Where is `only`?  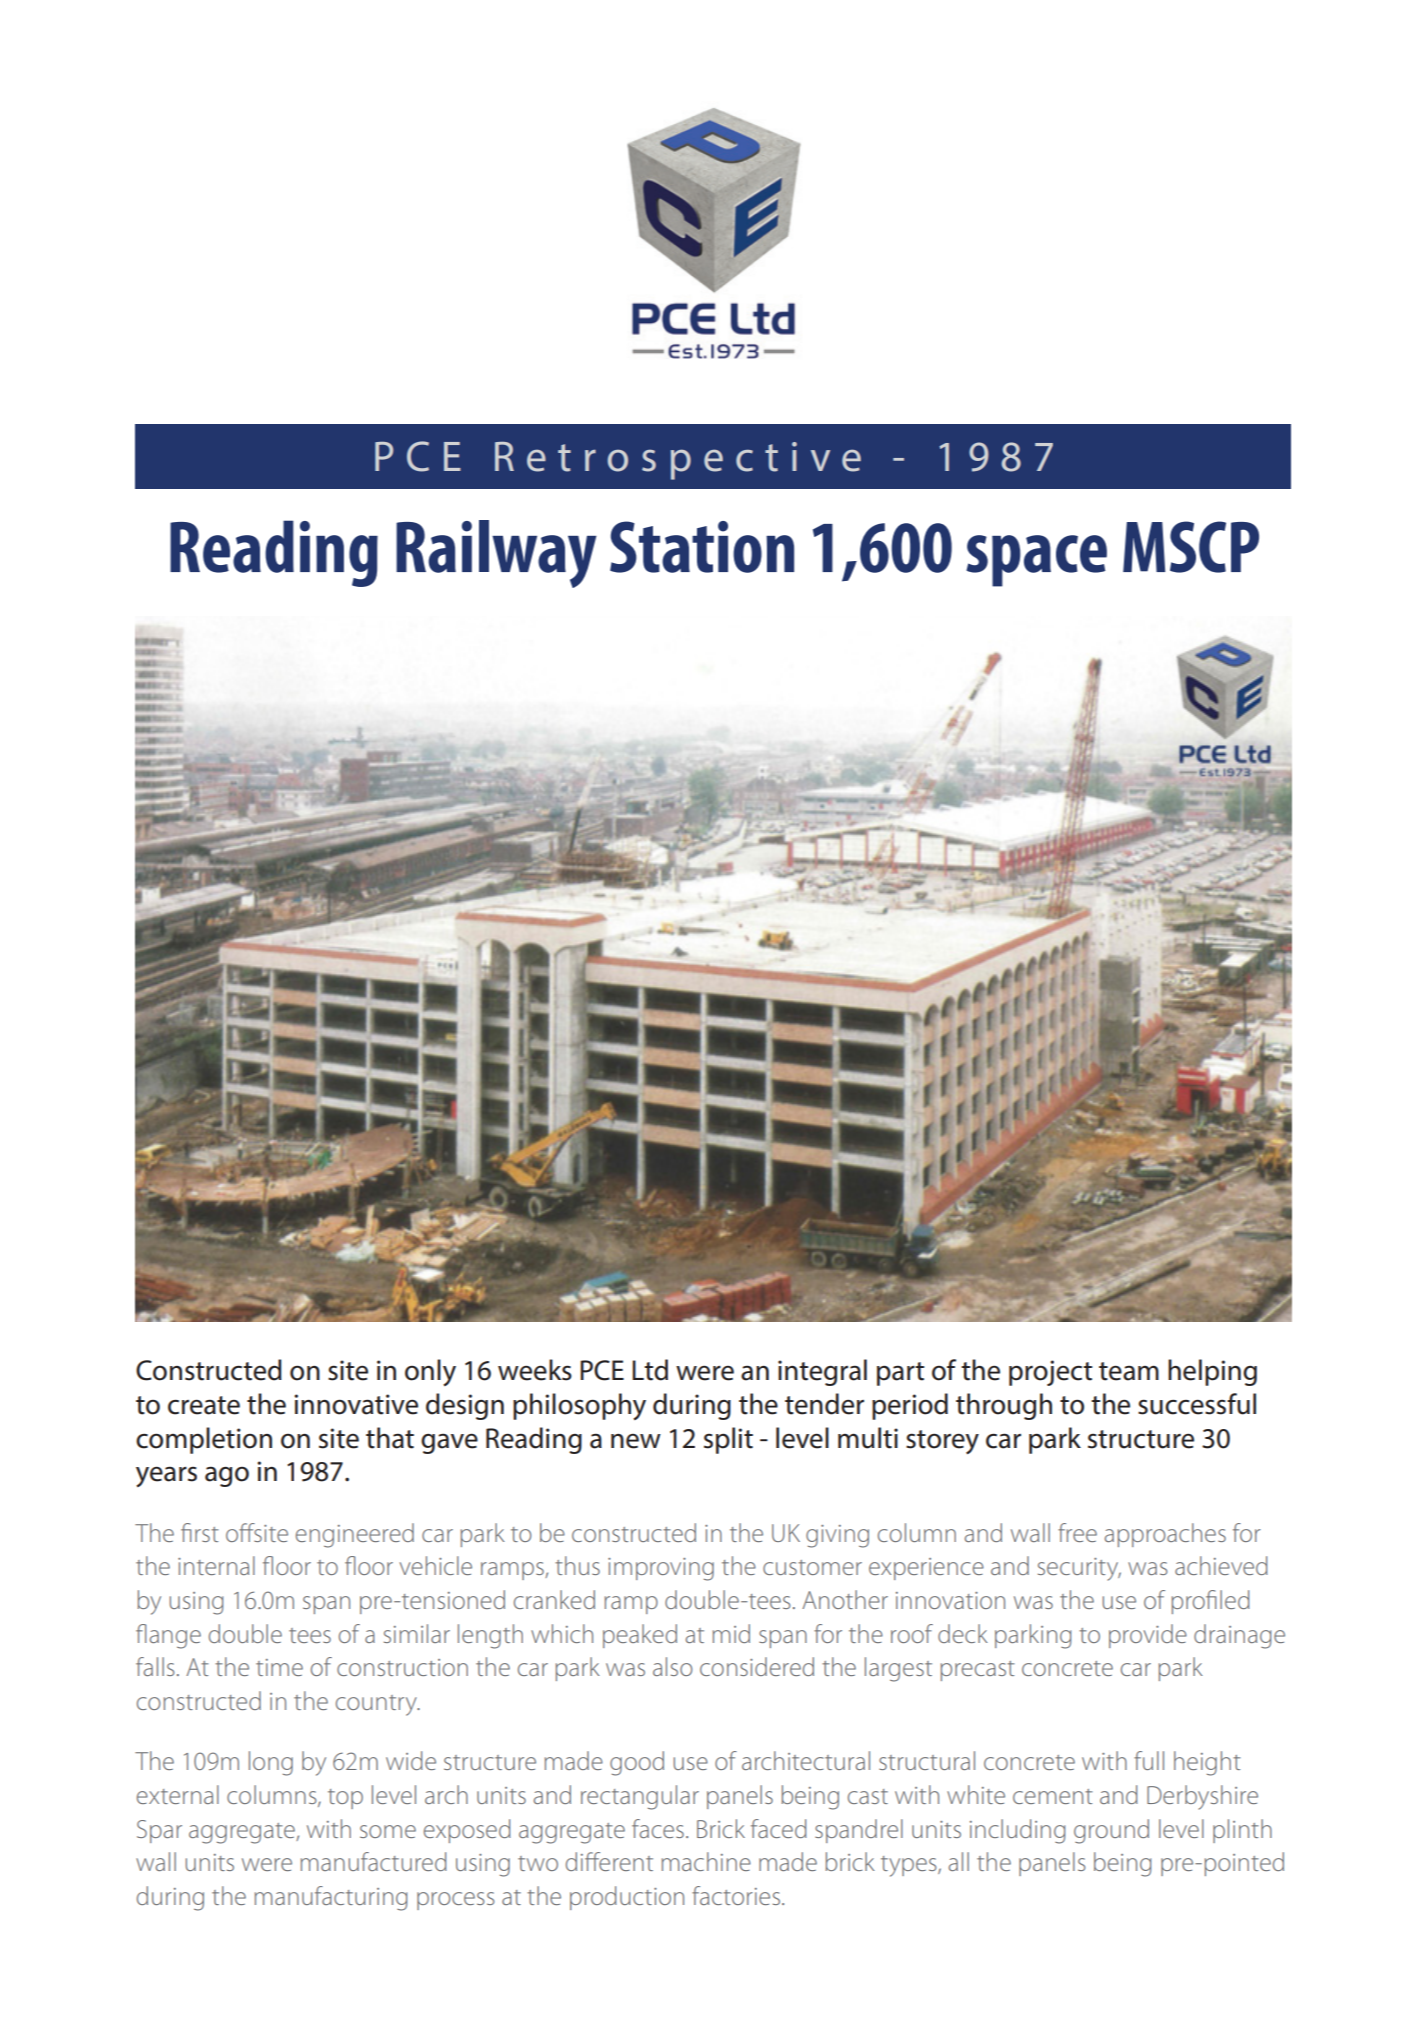 only is located at coordinates (430, 1372).
